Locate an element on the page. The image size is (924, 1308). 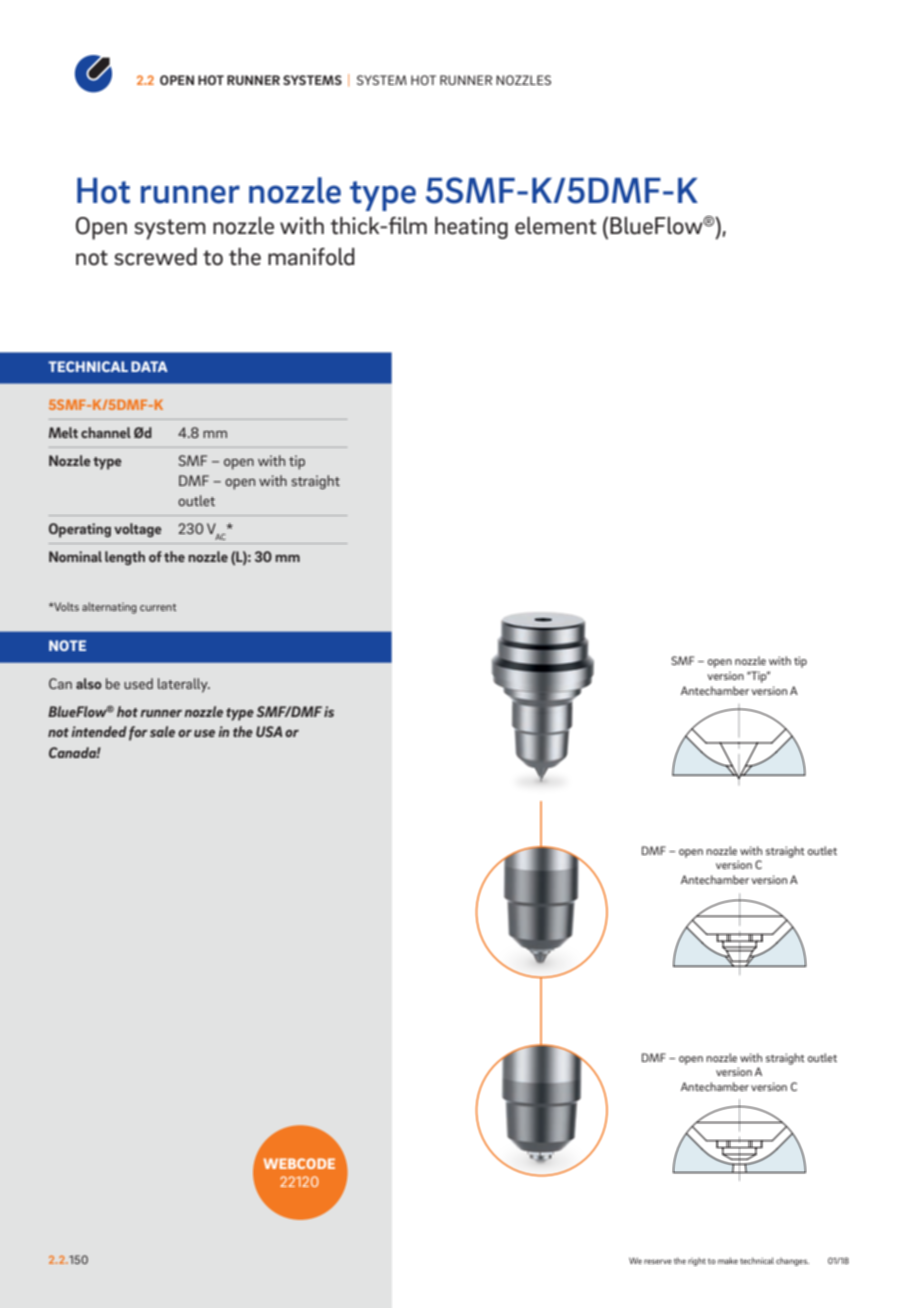
USA is located at coordinates (269, 731).
